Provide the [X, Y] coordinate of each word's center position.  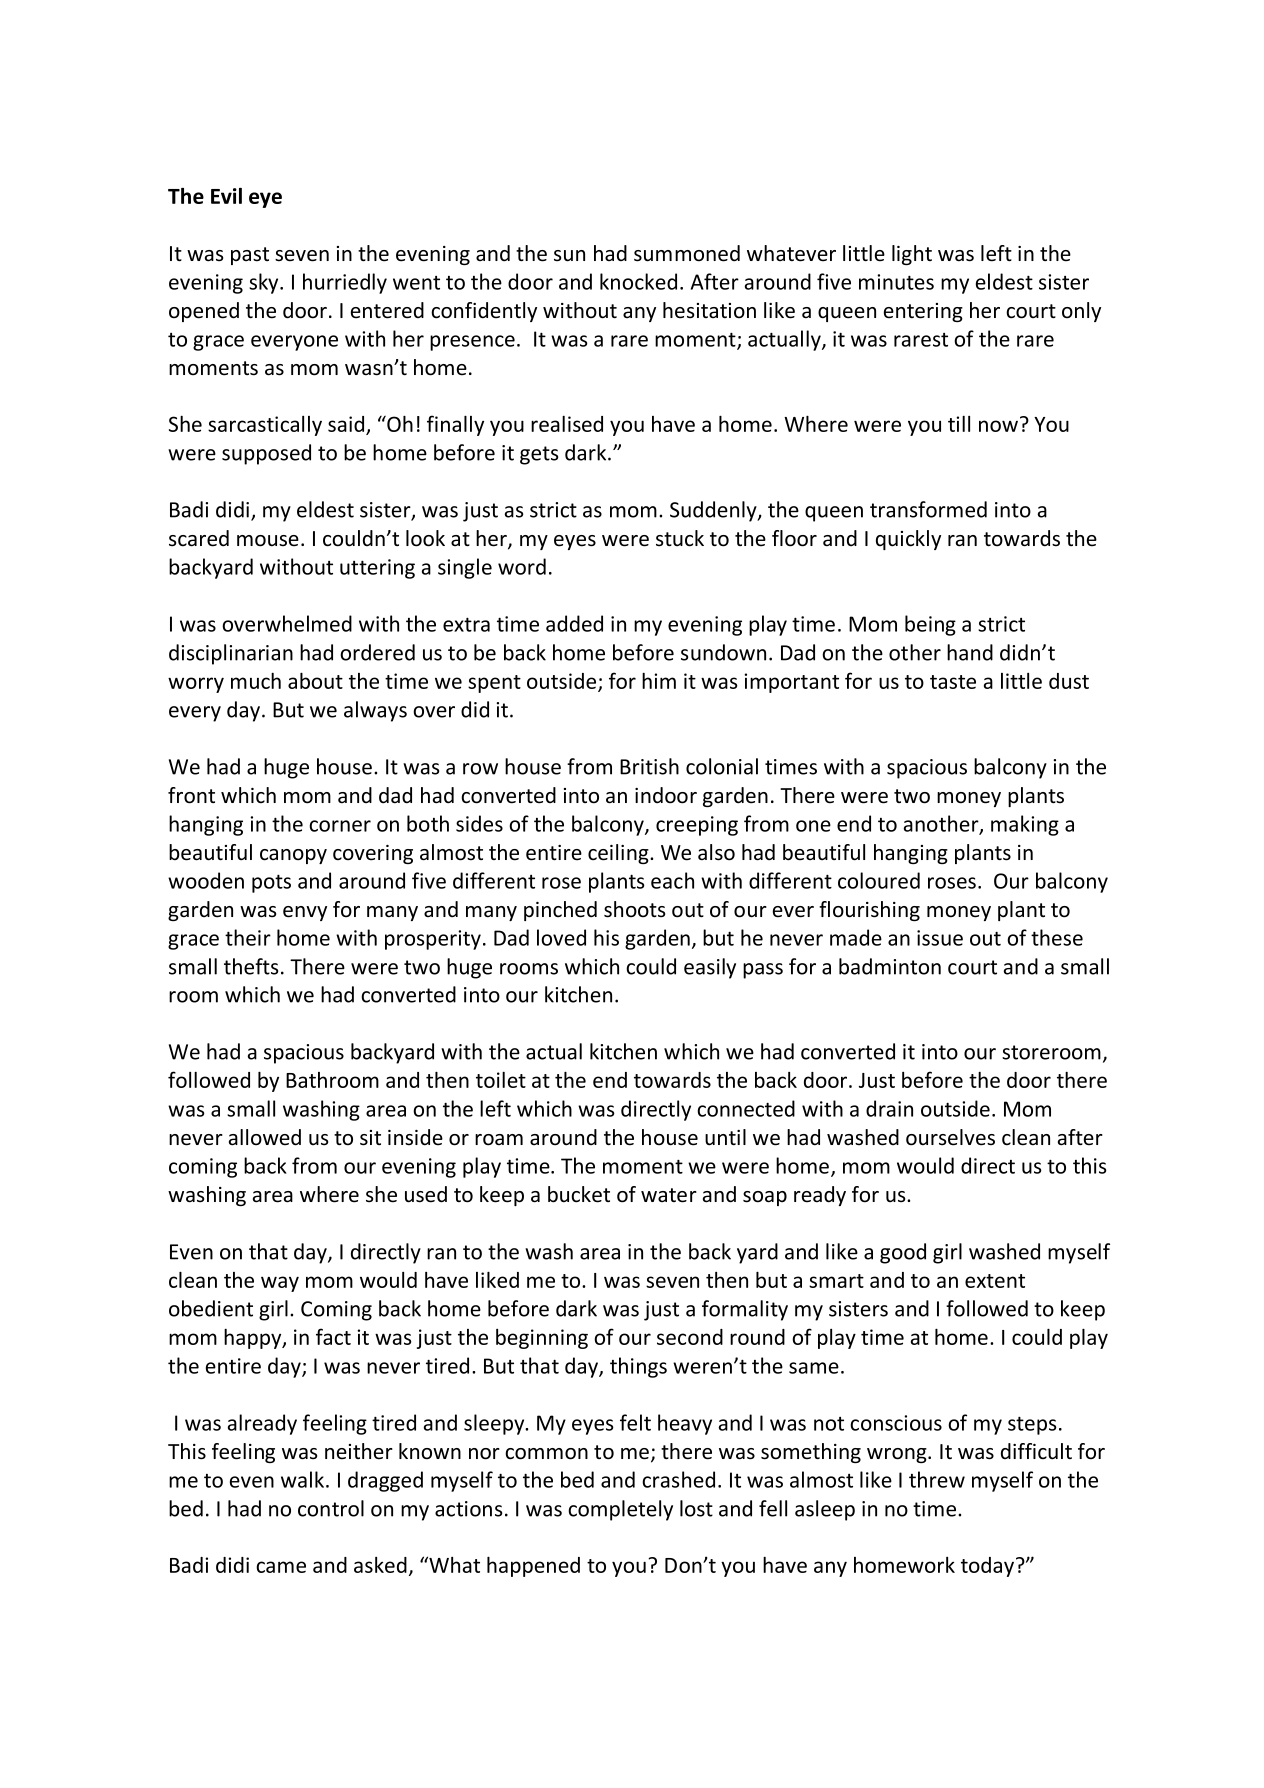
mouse [268, 541]
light [912, 255]
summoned [687, 253]
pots [271, 883]
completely [620, 1510]
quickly [908, 540]
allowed [265, 1137]
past [250, 256]
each [672, 880]
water [669, 1195]
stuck [680, 538]
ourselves [950, 1137]
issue [940, 938]
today [989, 1567]
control [331, 1508]
